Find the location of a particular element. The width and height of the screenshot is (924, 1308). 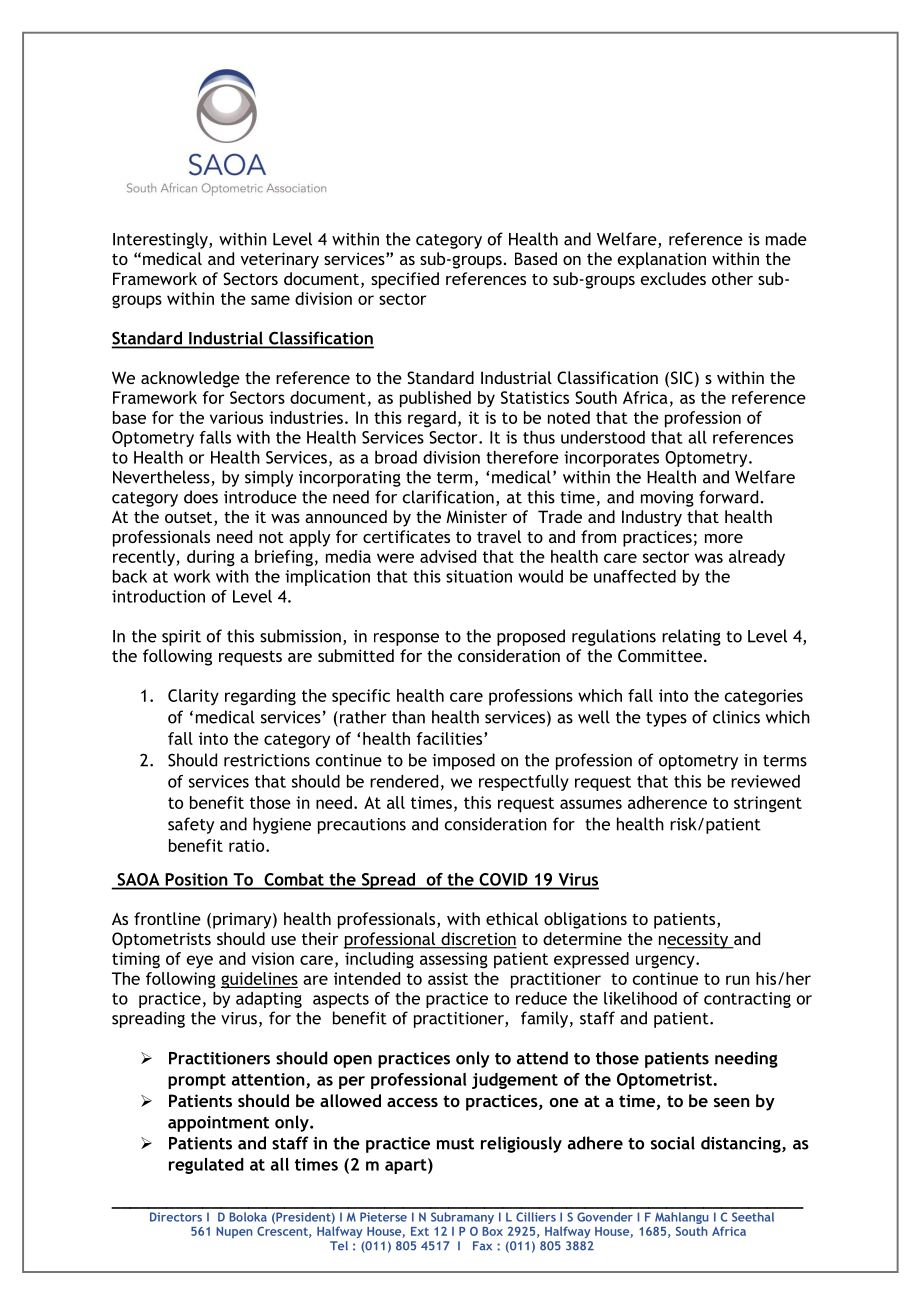

Interestingly is located at coordinates (161, 240).
